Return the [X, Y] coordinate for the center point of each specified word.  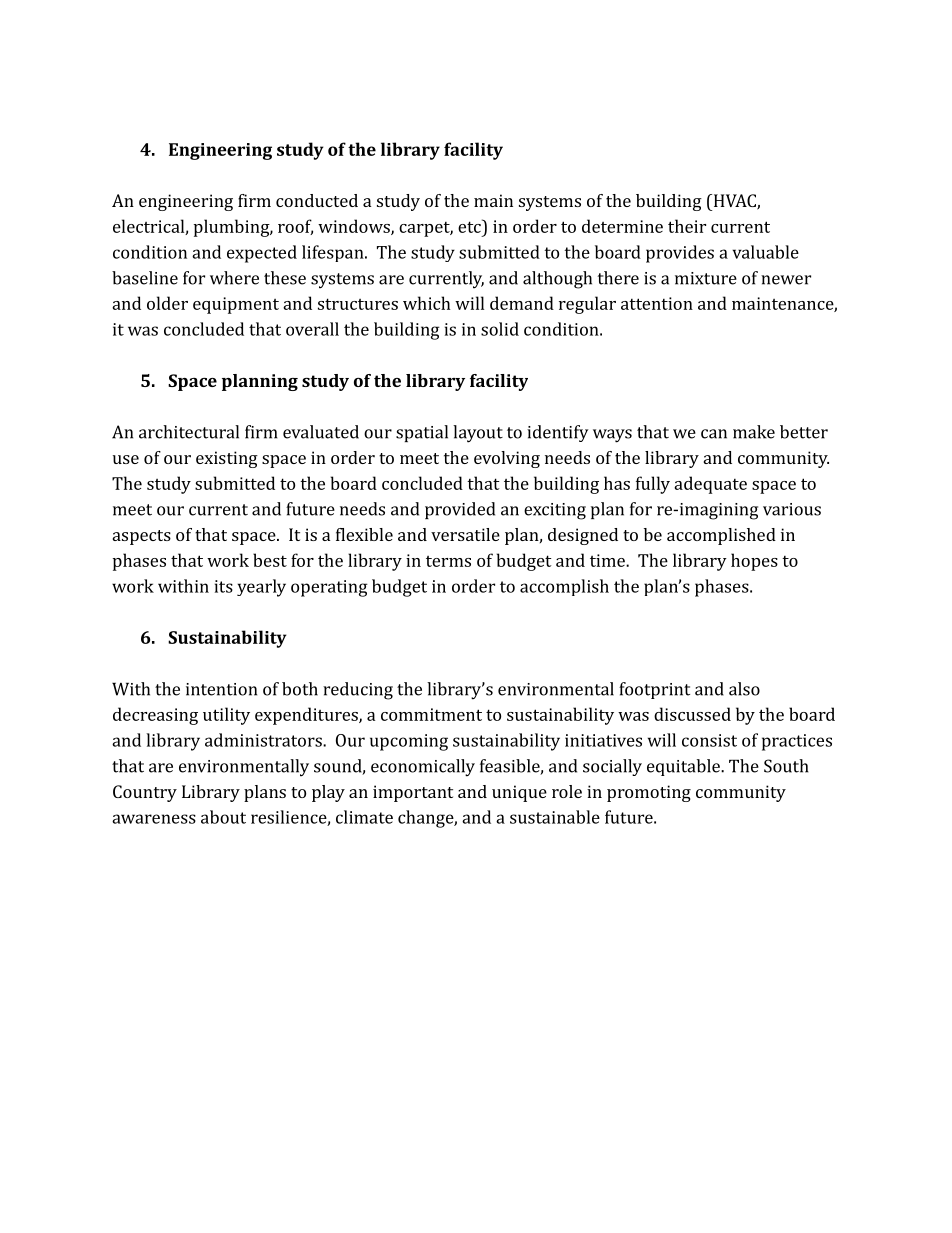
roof [295, 227]
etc [470, 226]
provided [460, 510]
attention [657, 303]
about [223, 817]
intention [221, 689]
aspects [142, 537]
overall [312, 329]
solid [500, 329]
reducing [358, 691]
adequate [710, 485]
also [744, 689]
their [687, 226]
